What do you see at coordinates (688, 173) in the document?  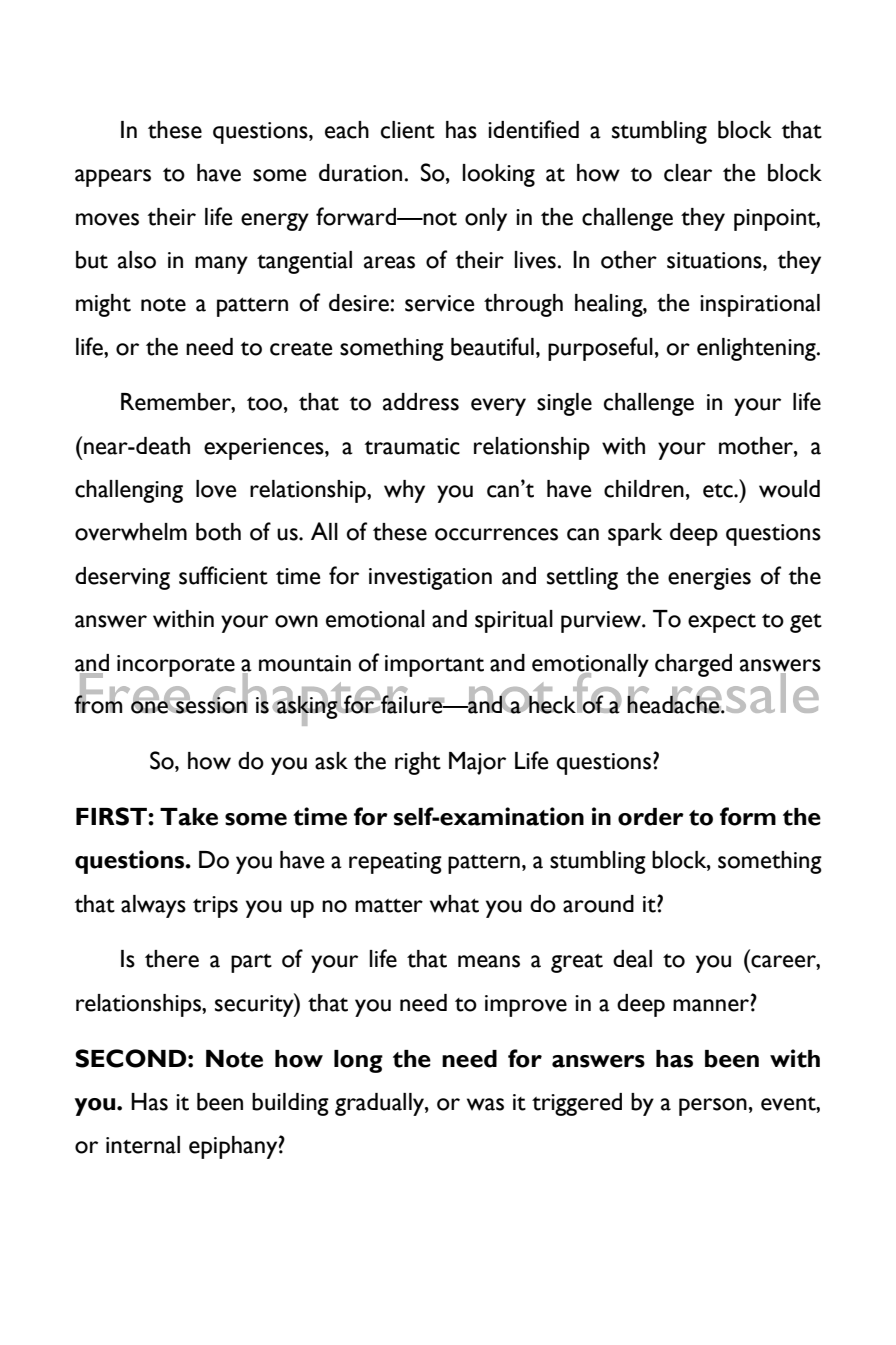 I see `clear` at bounding box center [688, 173].
